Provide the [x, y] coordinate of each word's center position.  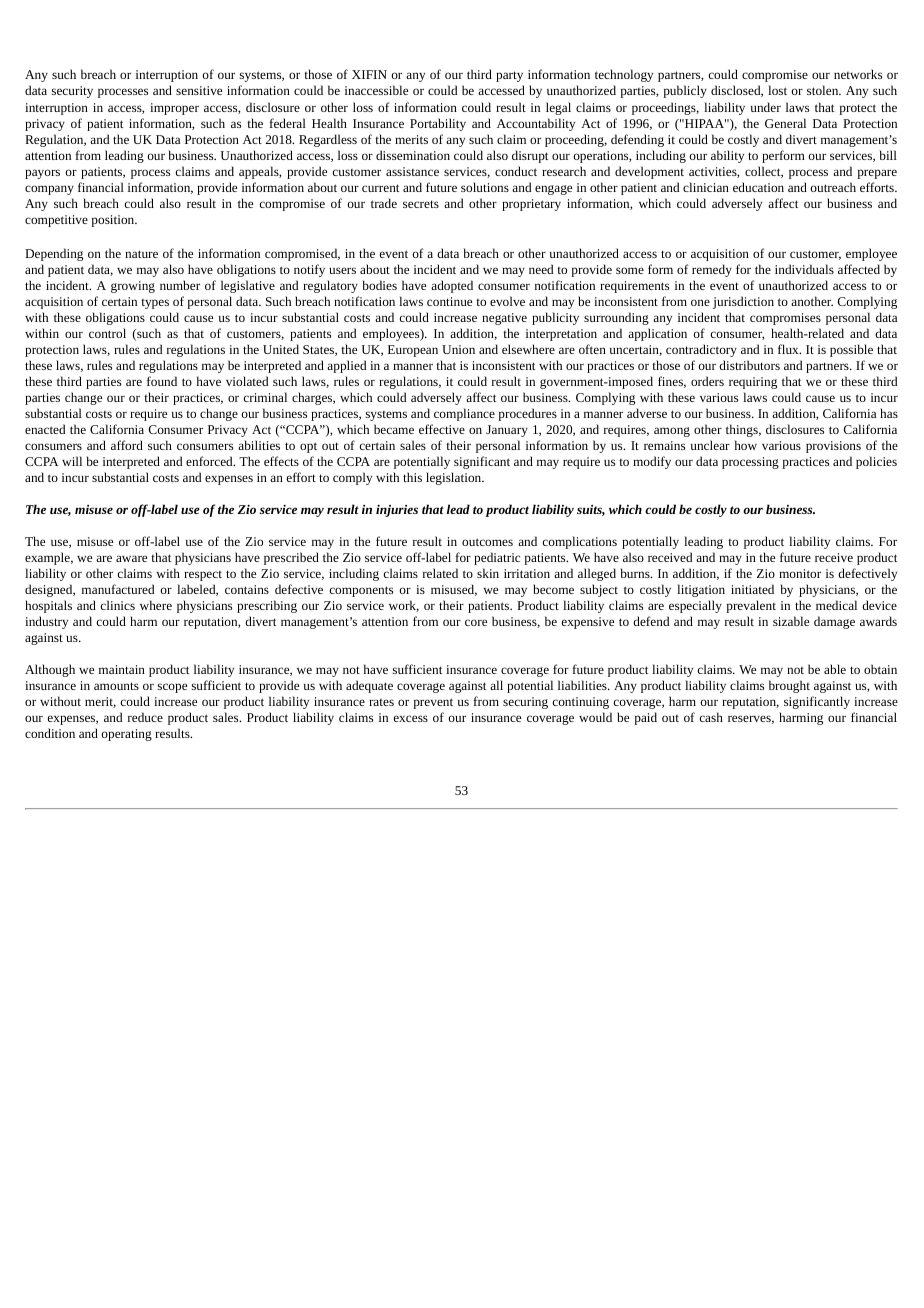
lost [777, 90]
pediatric [497, 558]
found [162, 381]
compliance [464, 414]
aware [131, 558]
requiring [753, 383]
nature [141, 254]
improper [174, 109]
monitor [800, 573]
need [541, 269]
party [509, 76]
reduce [145, 717]
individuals [804, 269]
